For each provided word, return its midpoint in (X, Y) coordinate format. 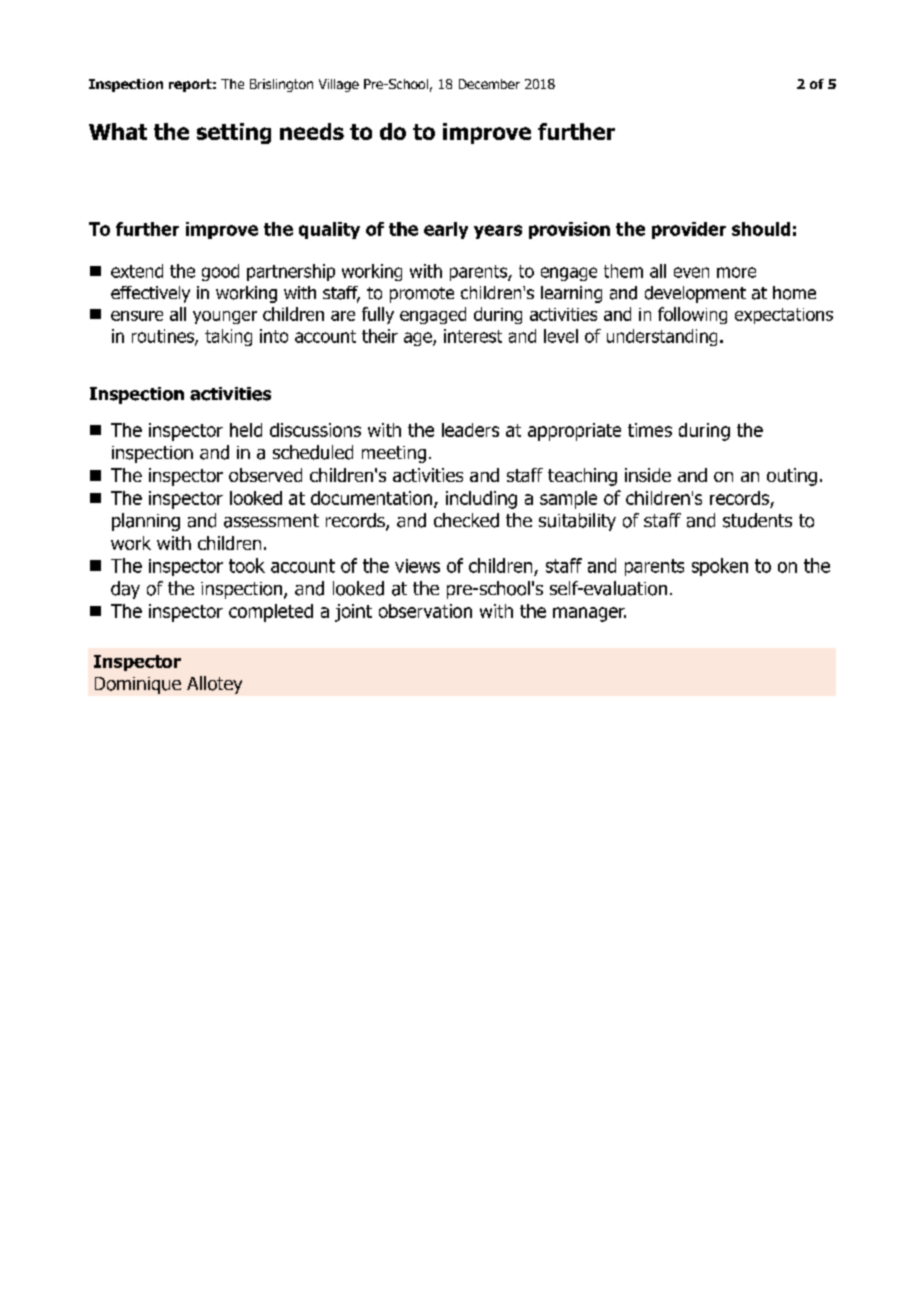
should (761, 229)
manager (589, 614)
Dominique (138, 685)
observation (425, 611)
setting (234, 133)
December (489, 84)
